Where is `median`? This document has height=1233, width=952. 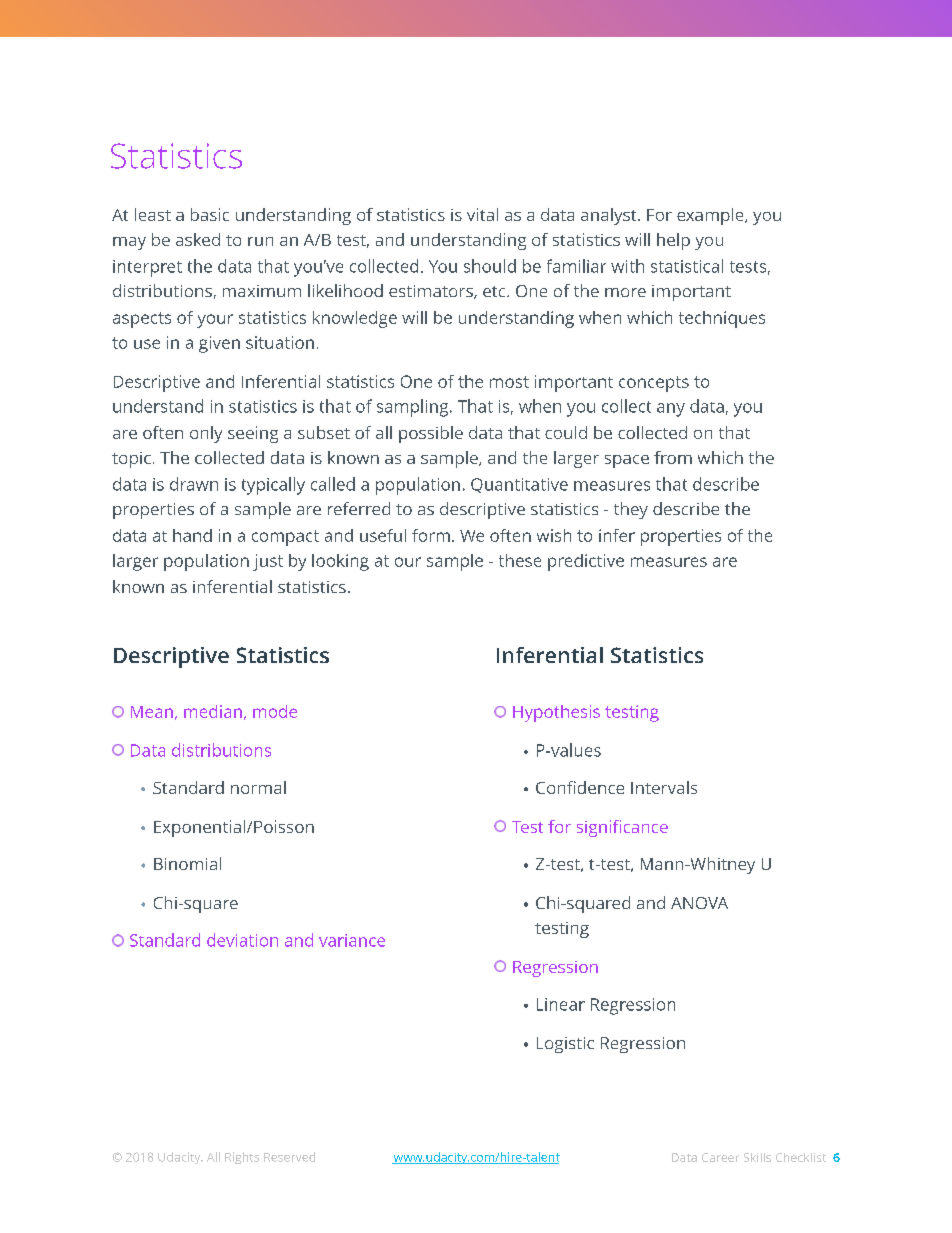 median is located at coordinates (213, 711).
